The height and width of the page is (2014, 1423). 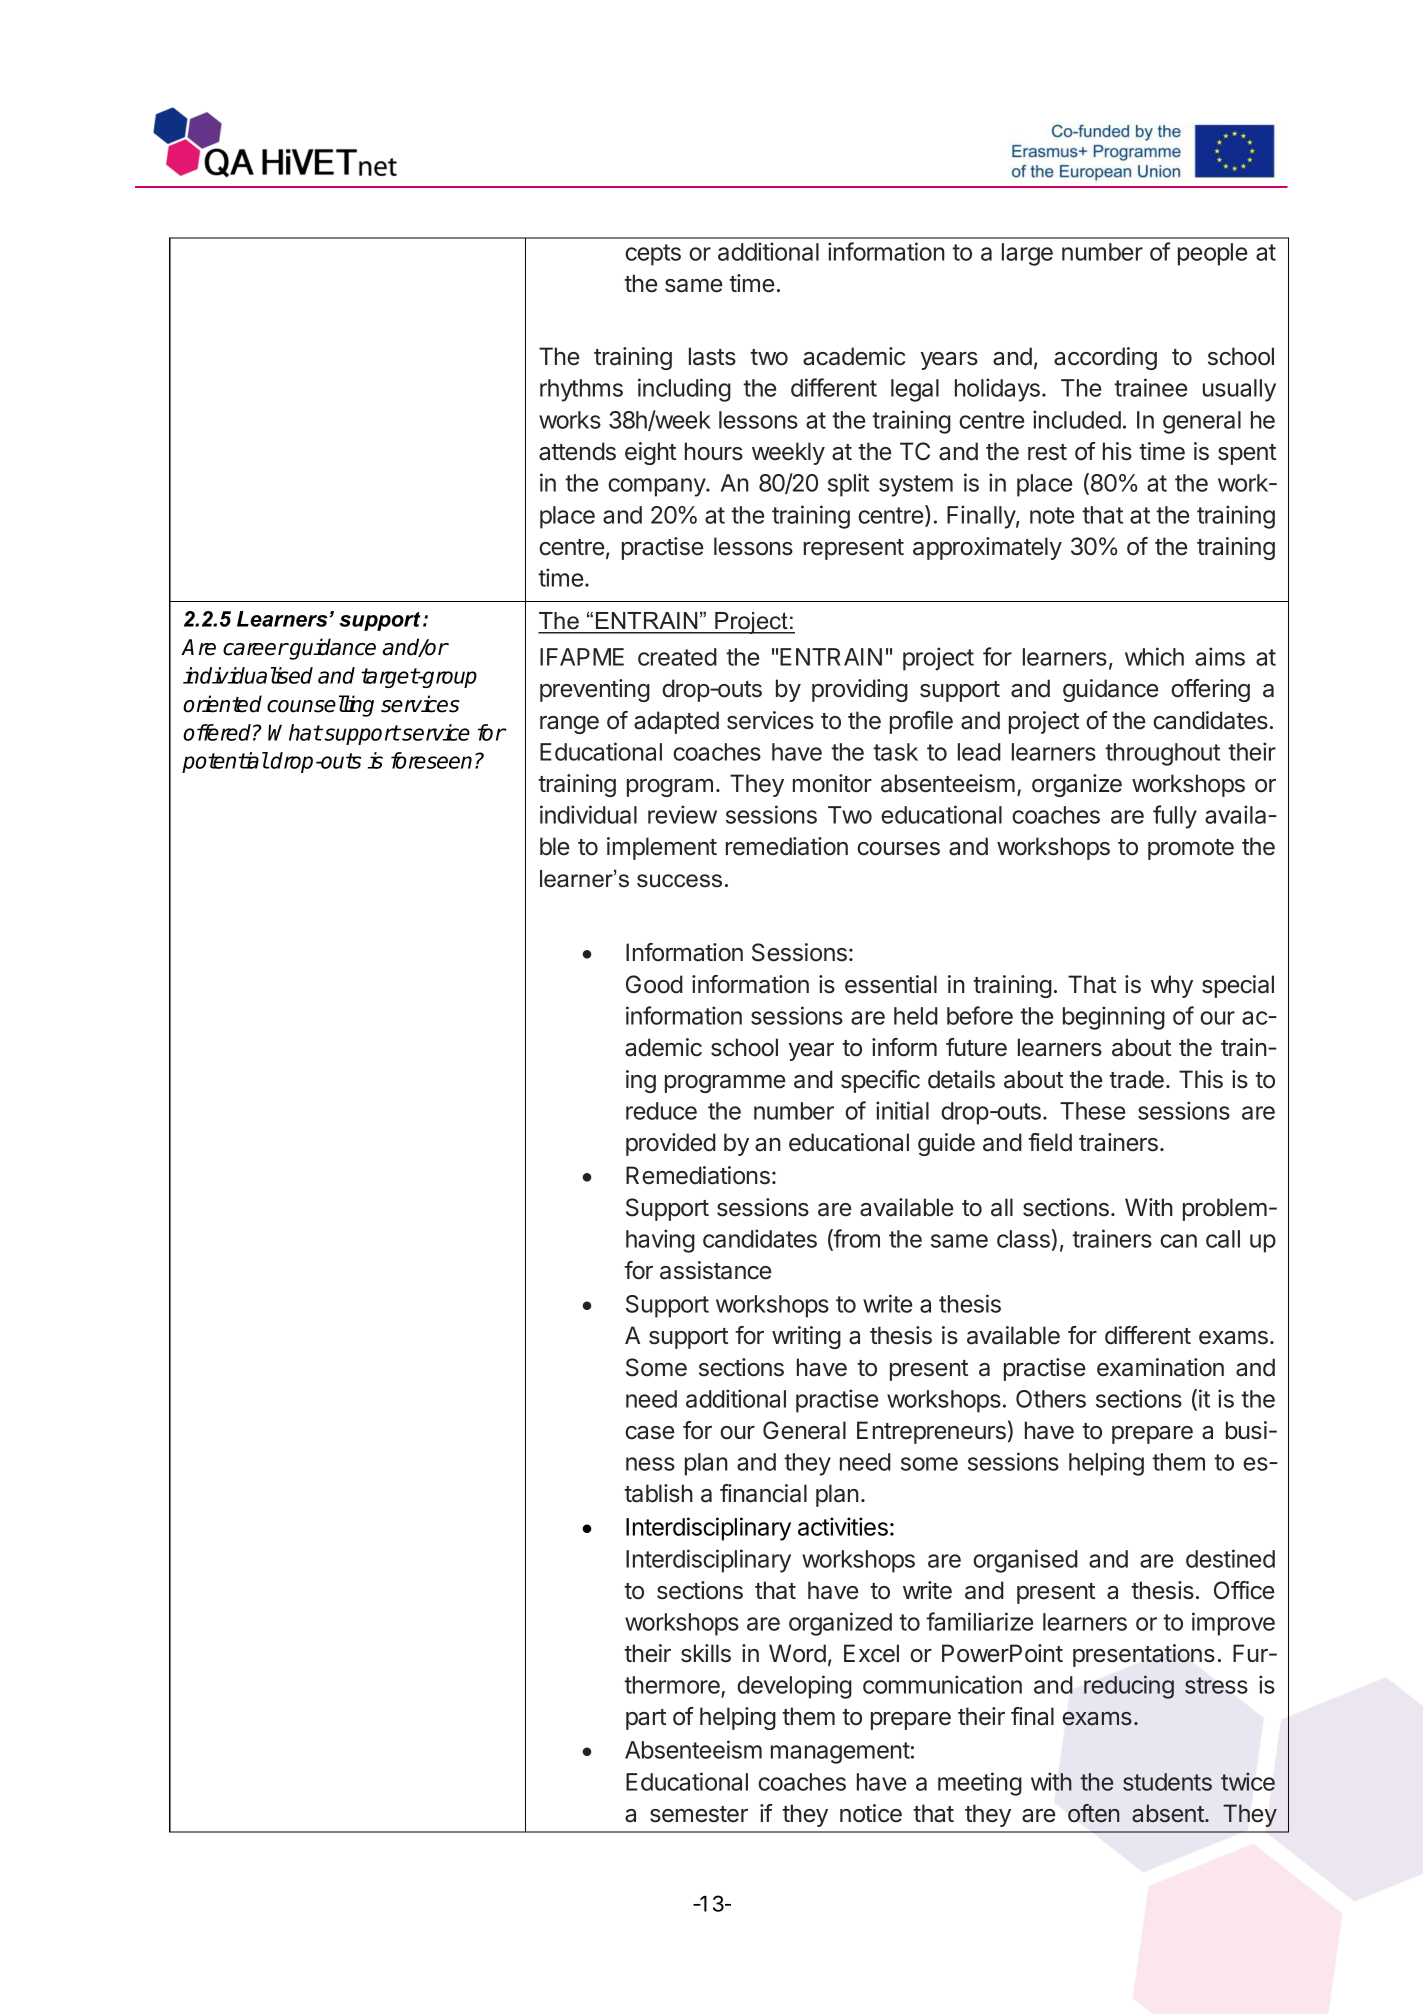 I want to click on lasts, so click(x=712, y=356).
